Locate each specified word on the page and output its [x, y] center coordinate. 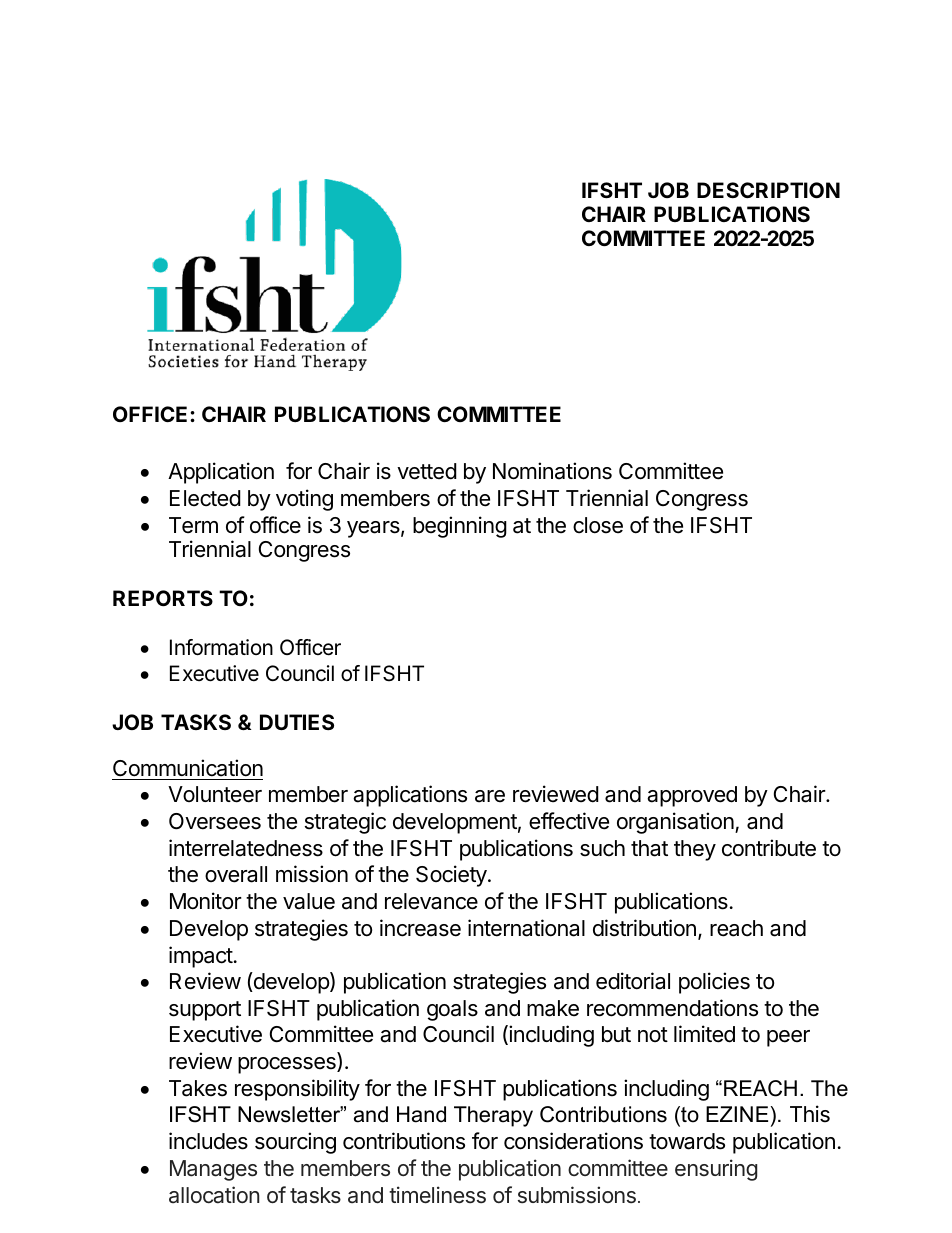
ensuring [716, 1170]
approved [692, 796]
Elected [205, 498]
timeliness [437, 1195]
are [490, 796]
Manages [213, 1170]
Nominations [552, 471]
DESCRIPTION [768, 190]
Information [221, 647]
